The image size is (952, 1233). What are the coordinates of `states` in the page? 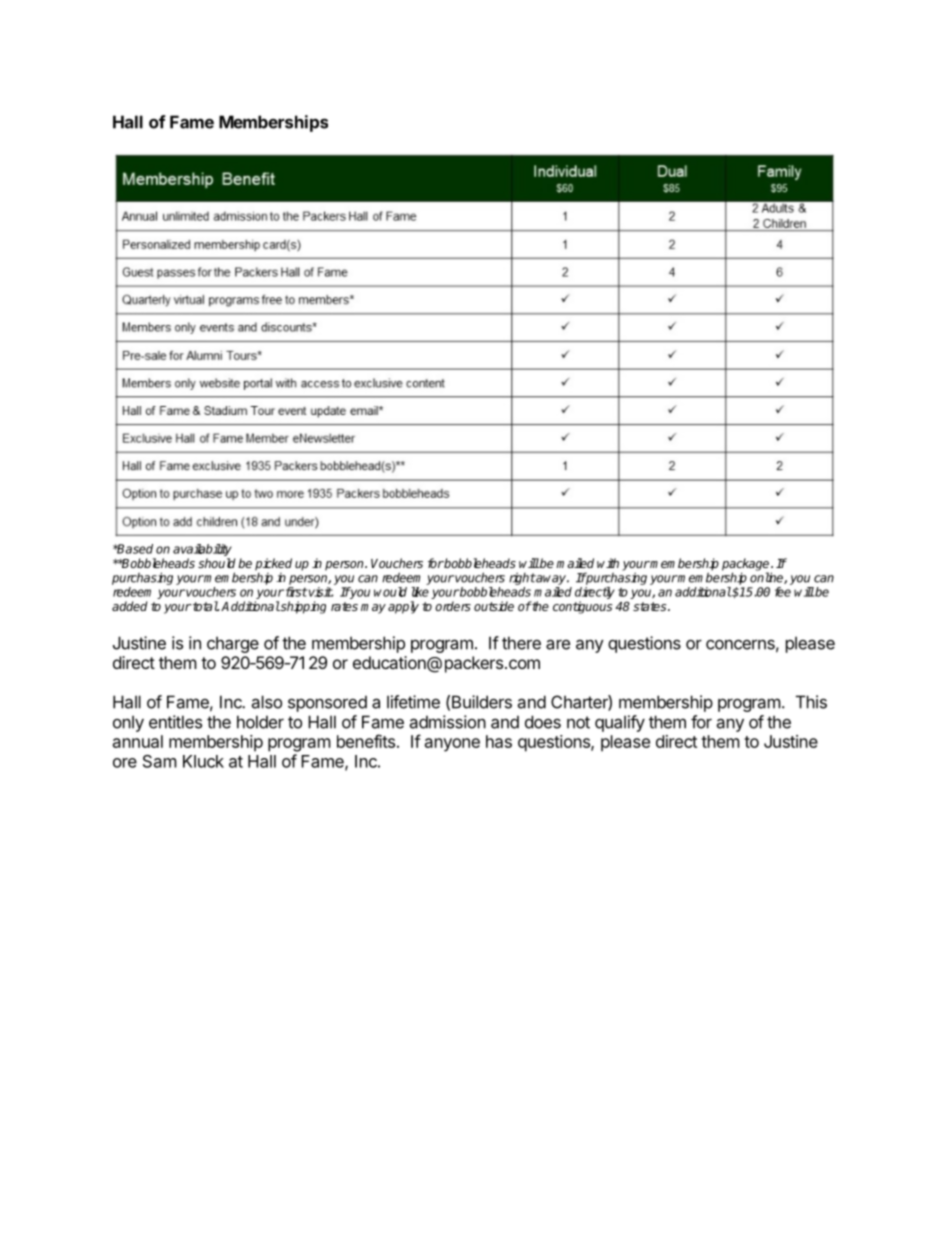 It's located at (651, 606).
